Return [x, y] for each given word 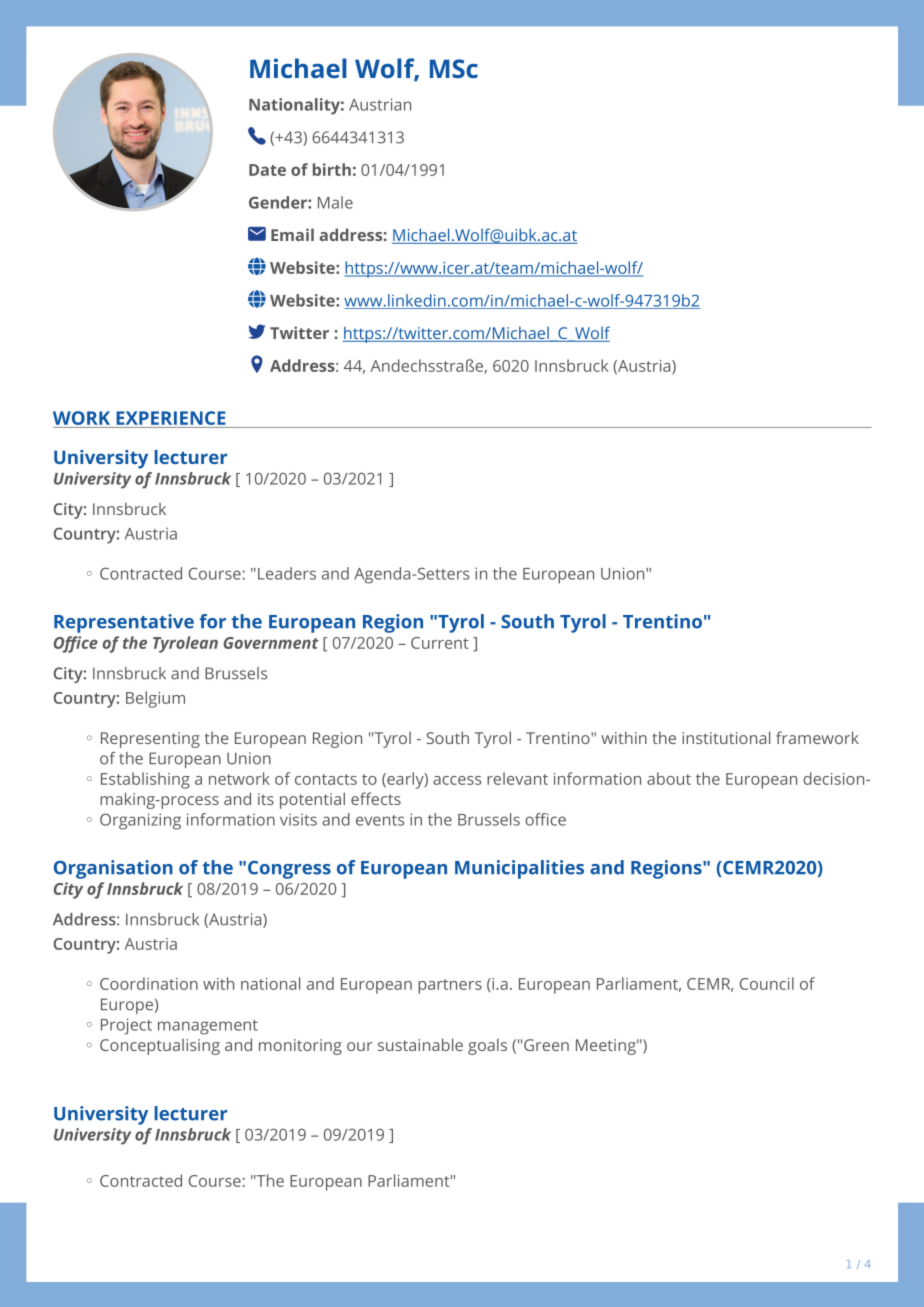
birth [332, 169]
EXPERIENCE [171, 418]
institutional [726, 737]
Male [335, 202]
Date [267, 170]
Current [440, 643]
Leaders [287, 573]
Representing [150, 740]
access [457, 780]
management [208, 1027]
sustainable [420, 1044]
